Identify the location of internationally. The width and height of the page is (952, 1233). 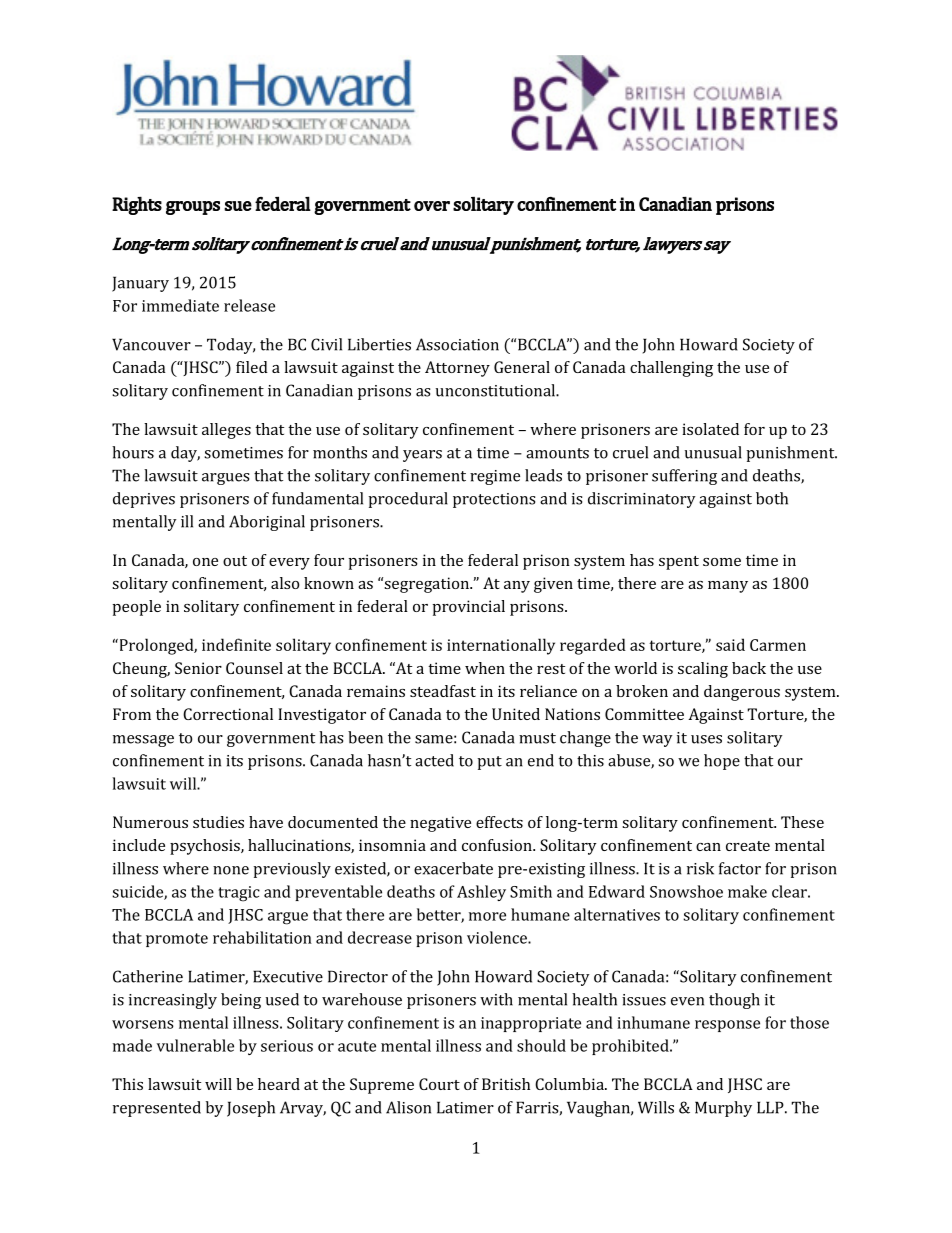
(501, 646).
